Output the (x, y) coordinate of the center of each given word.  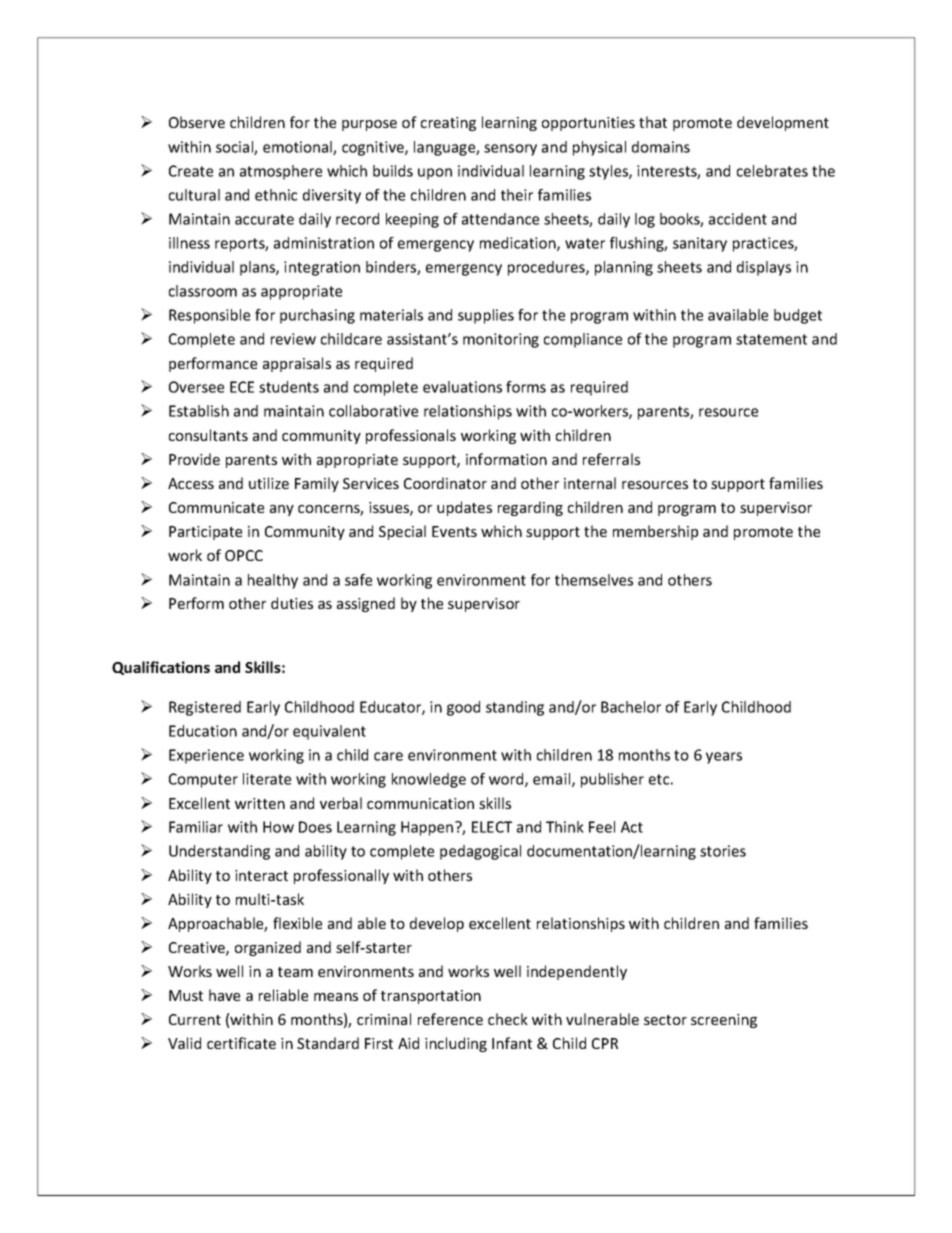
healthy (273, 581)
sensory (510, 150)
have (224, 995)
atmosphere (281, 172)
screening (724, 1021)
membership (655, 532)
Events (454, 531)
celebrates (772, 171)
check (508, 1019)
